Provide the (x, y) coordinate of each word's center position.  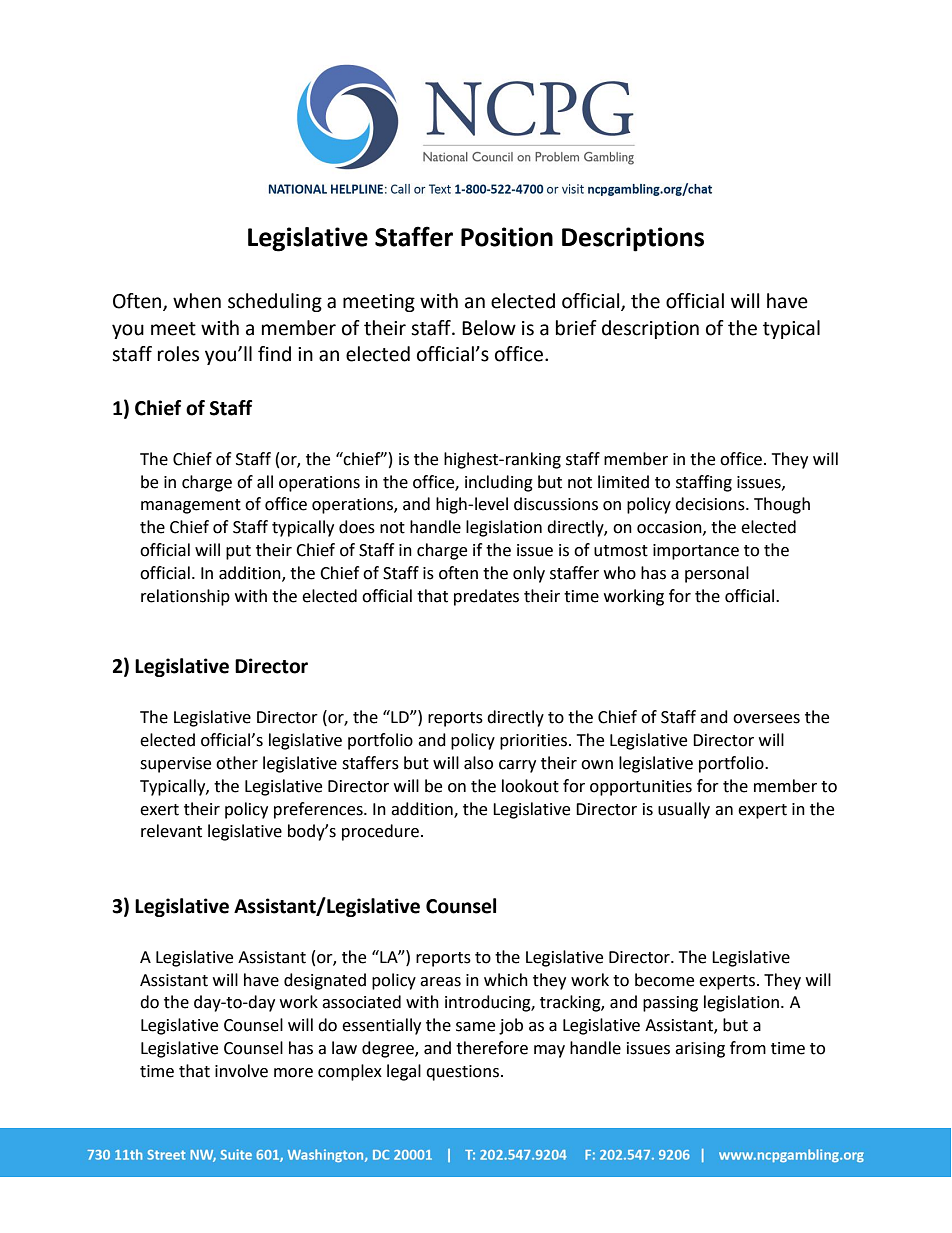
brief (576, 328)
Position (507, 237)
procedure (380, 832)
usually (684, 810)
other (237, 763)
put (238, 552)
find (274, 354)
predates (486, 597)
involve (241, 1071)
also (478, 763)
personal (717, 574)
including (499, 483)
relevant (171, 831)
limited (623, 482)
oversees (766, 719)
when (197, 301)
